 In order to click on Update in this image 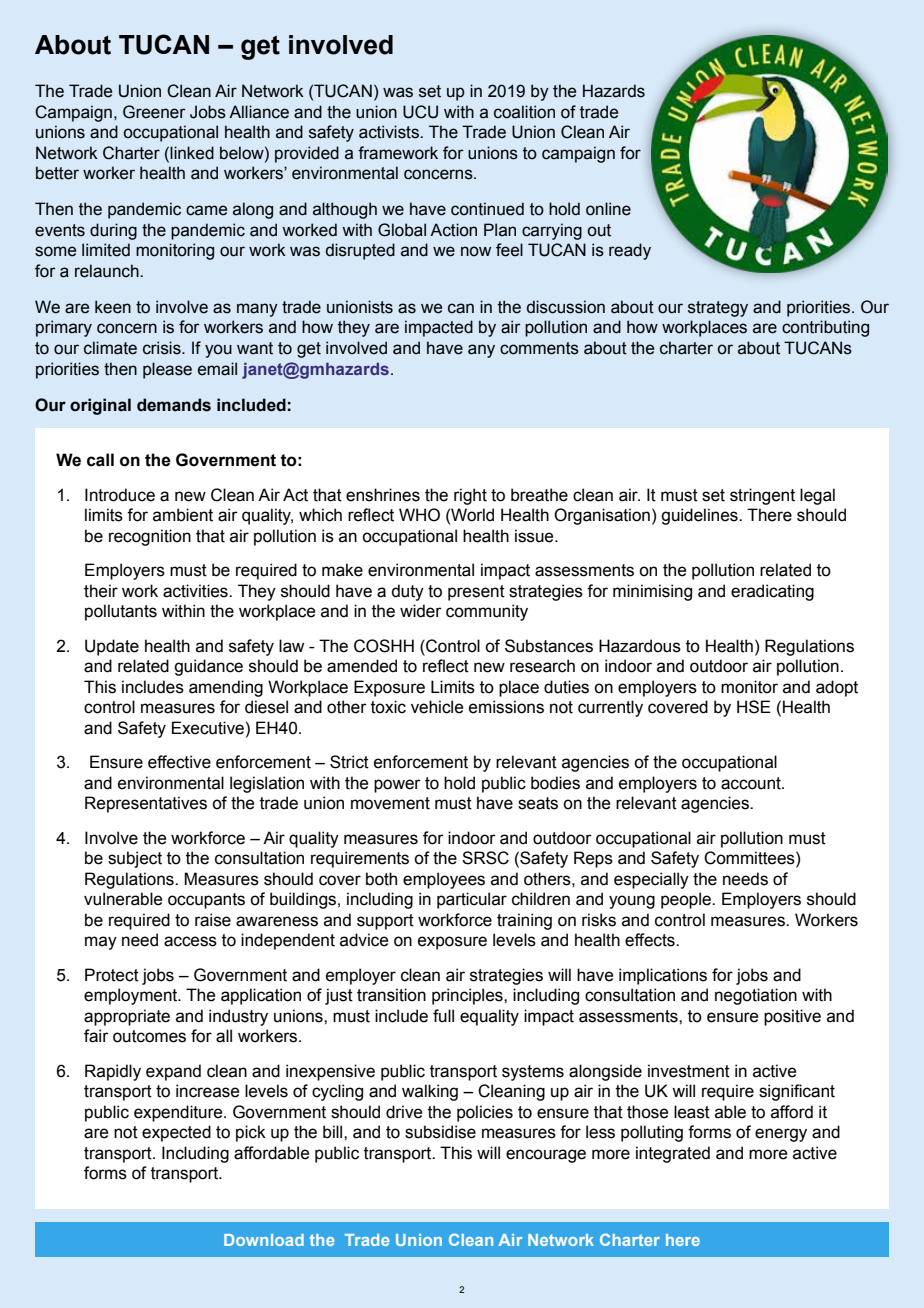, I will do `click(112, 647)`.
